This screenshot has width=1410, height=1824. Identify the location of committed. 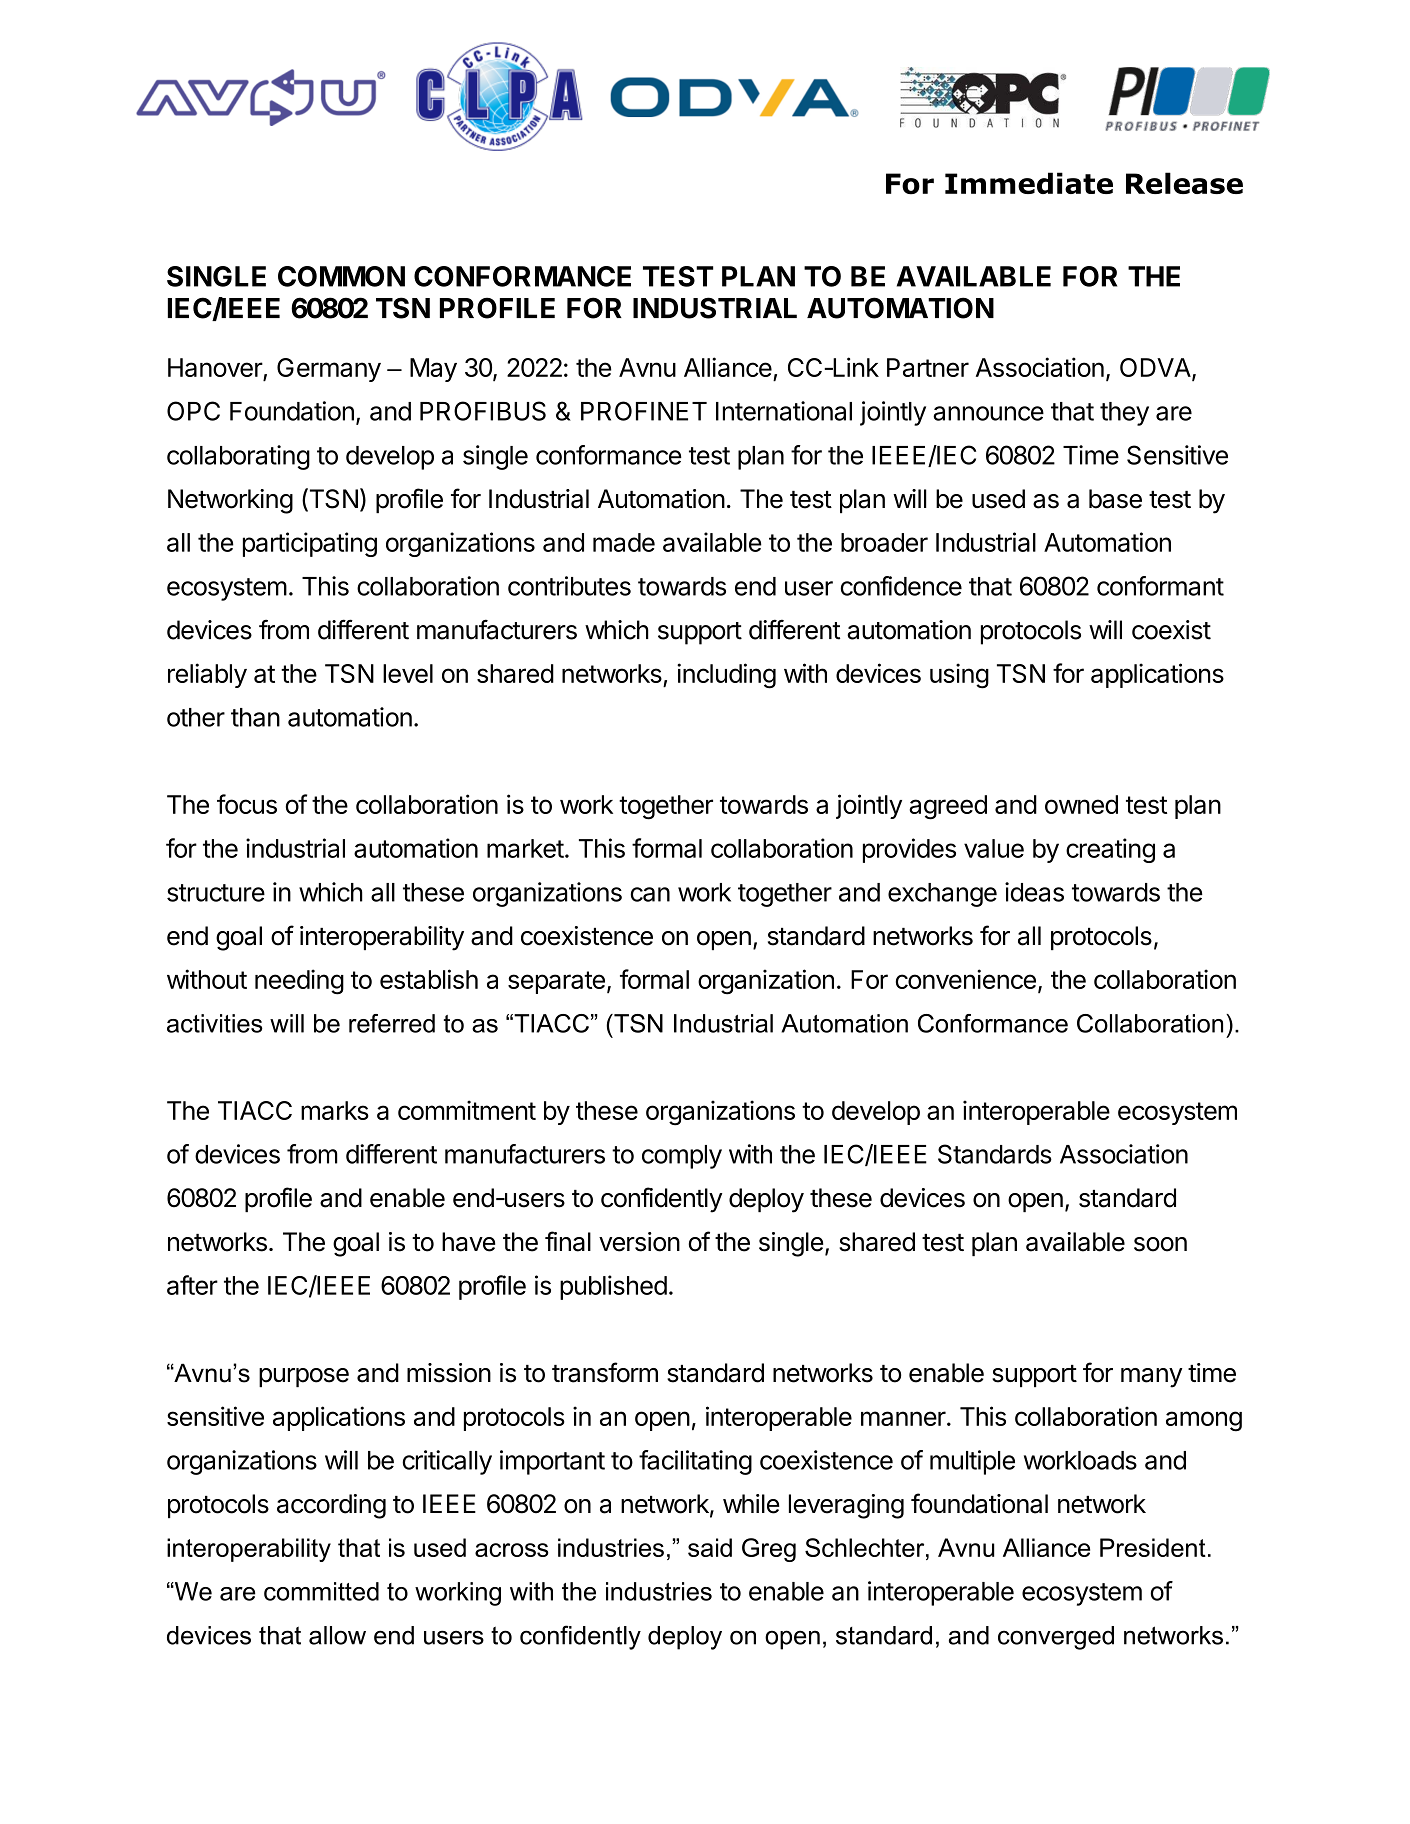
(321, 1591).
